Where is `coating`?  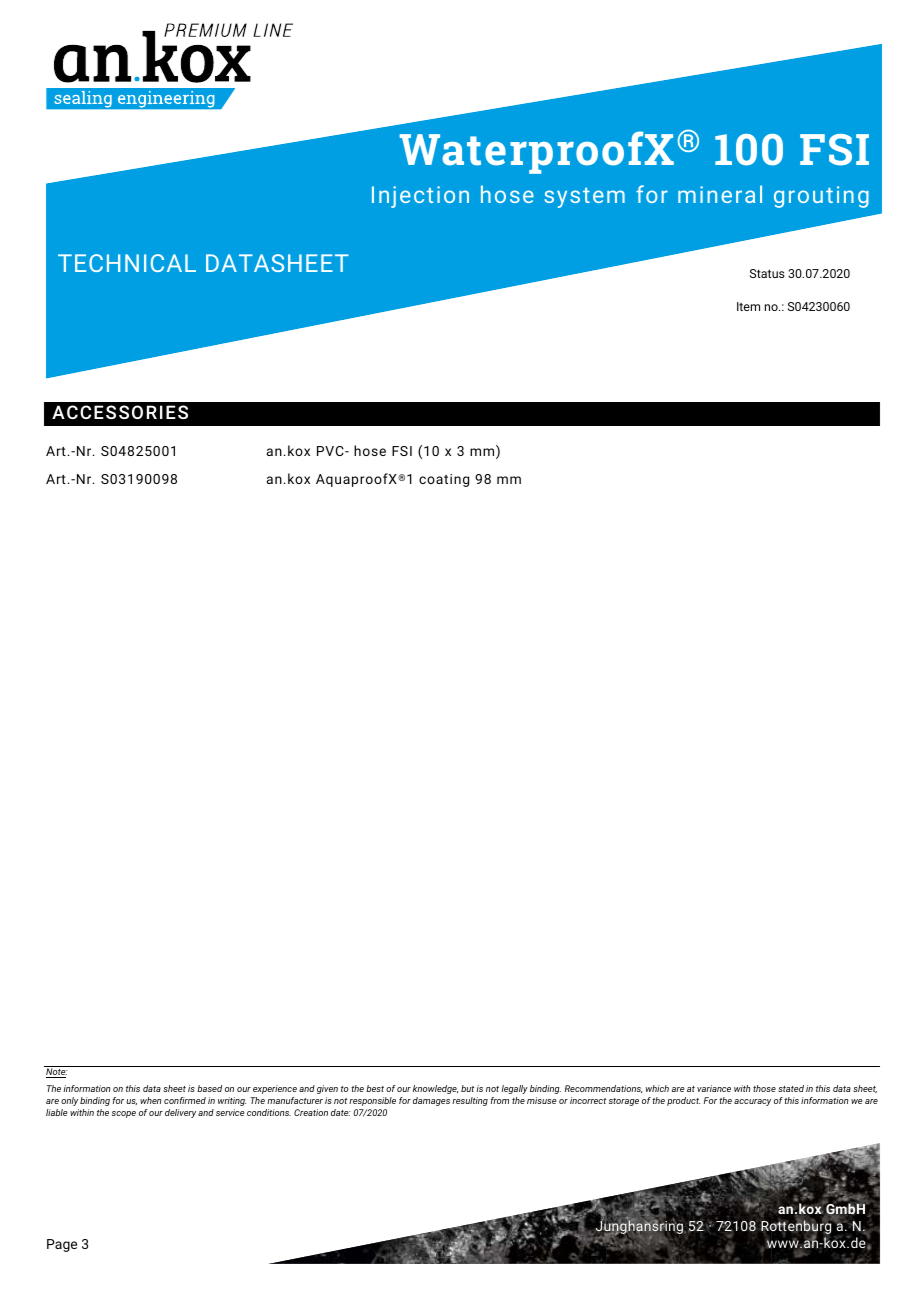 coating is located at coordinates (444, 480).
